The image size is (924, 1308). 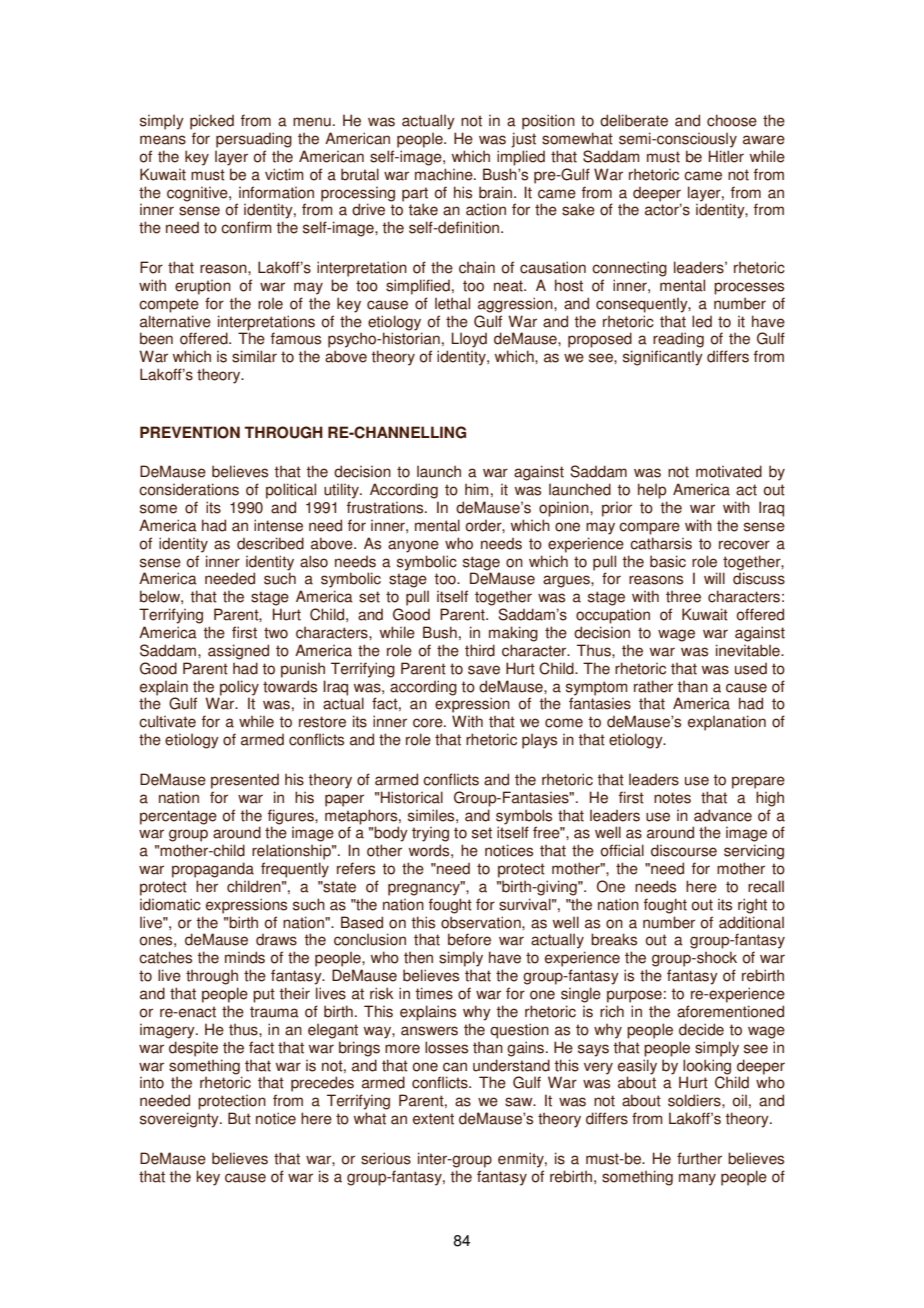 What do you see at coordinates (732, 120) in the screenshot?
I see `choose` at bounding box center [732, 120].
